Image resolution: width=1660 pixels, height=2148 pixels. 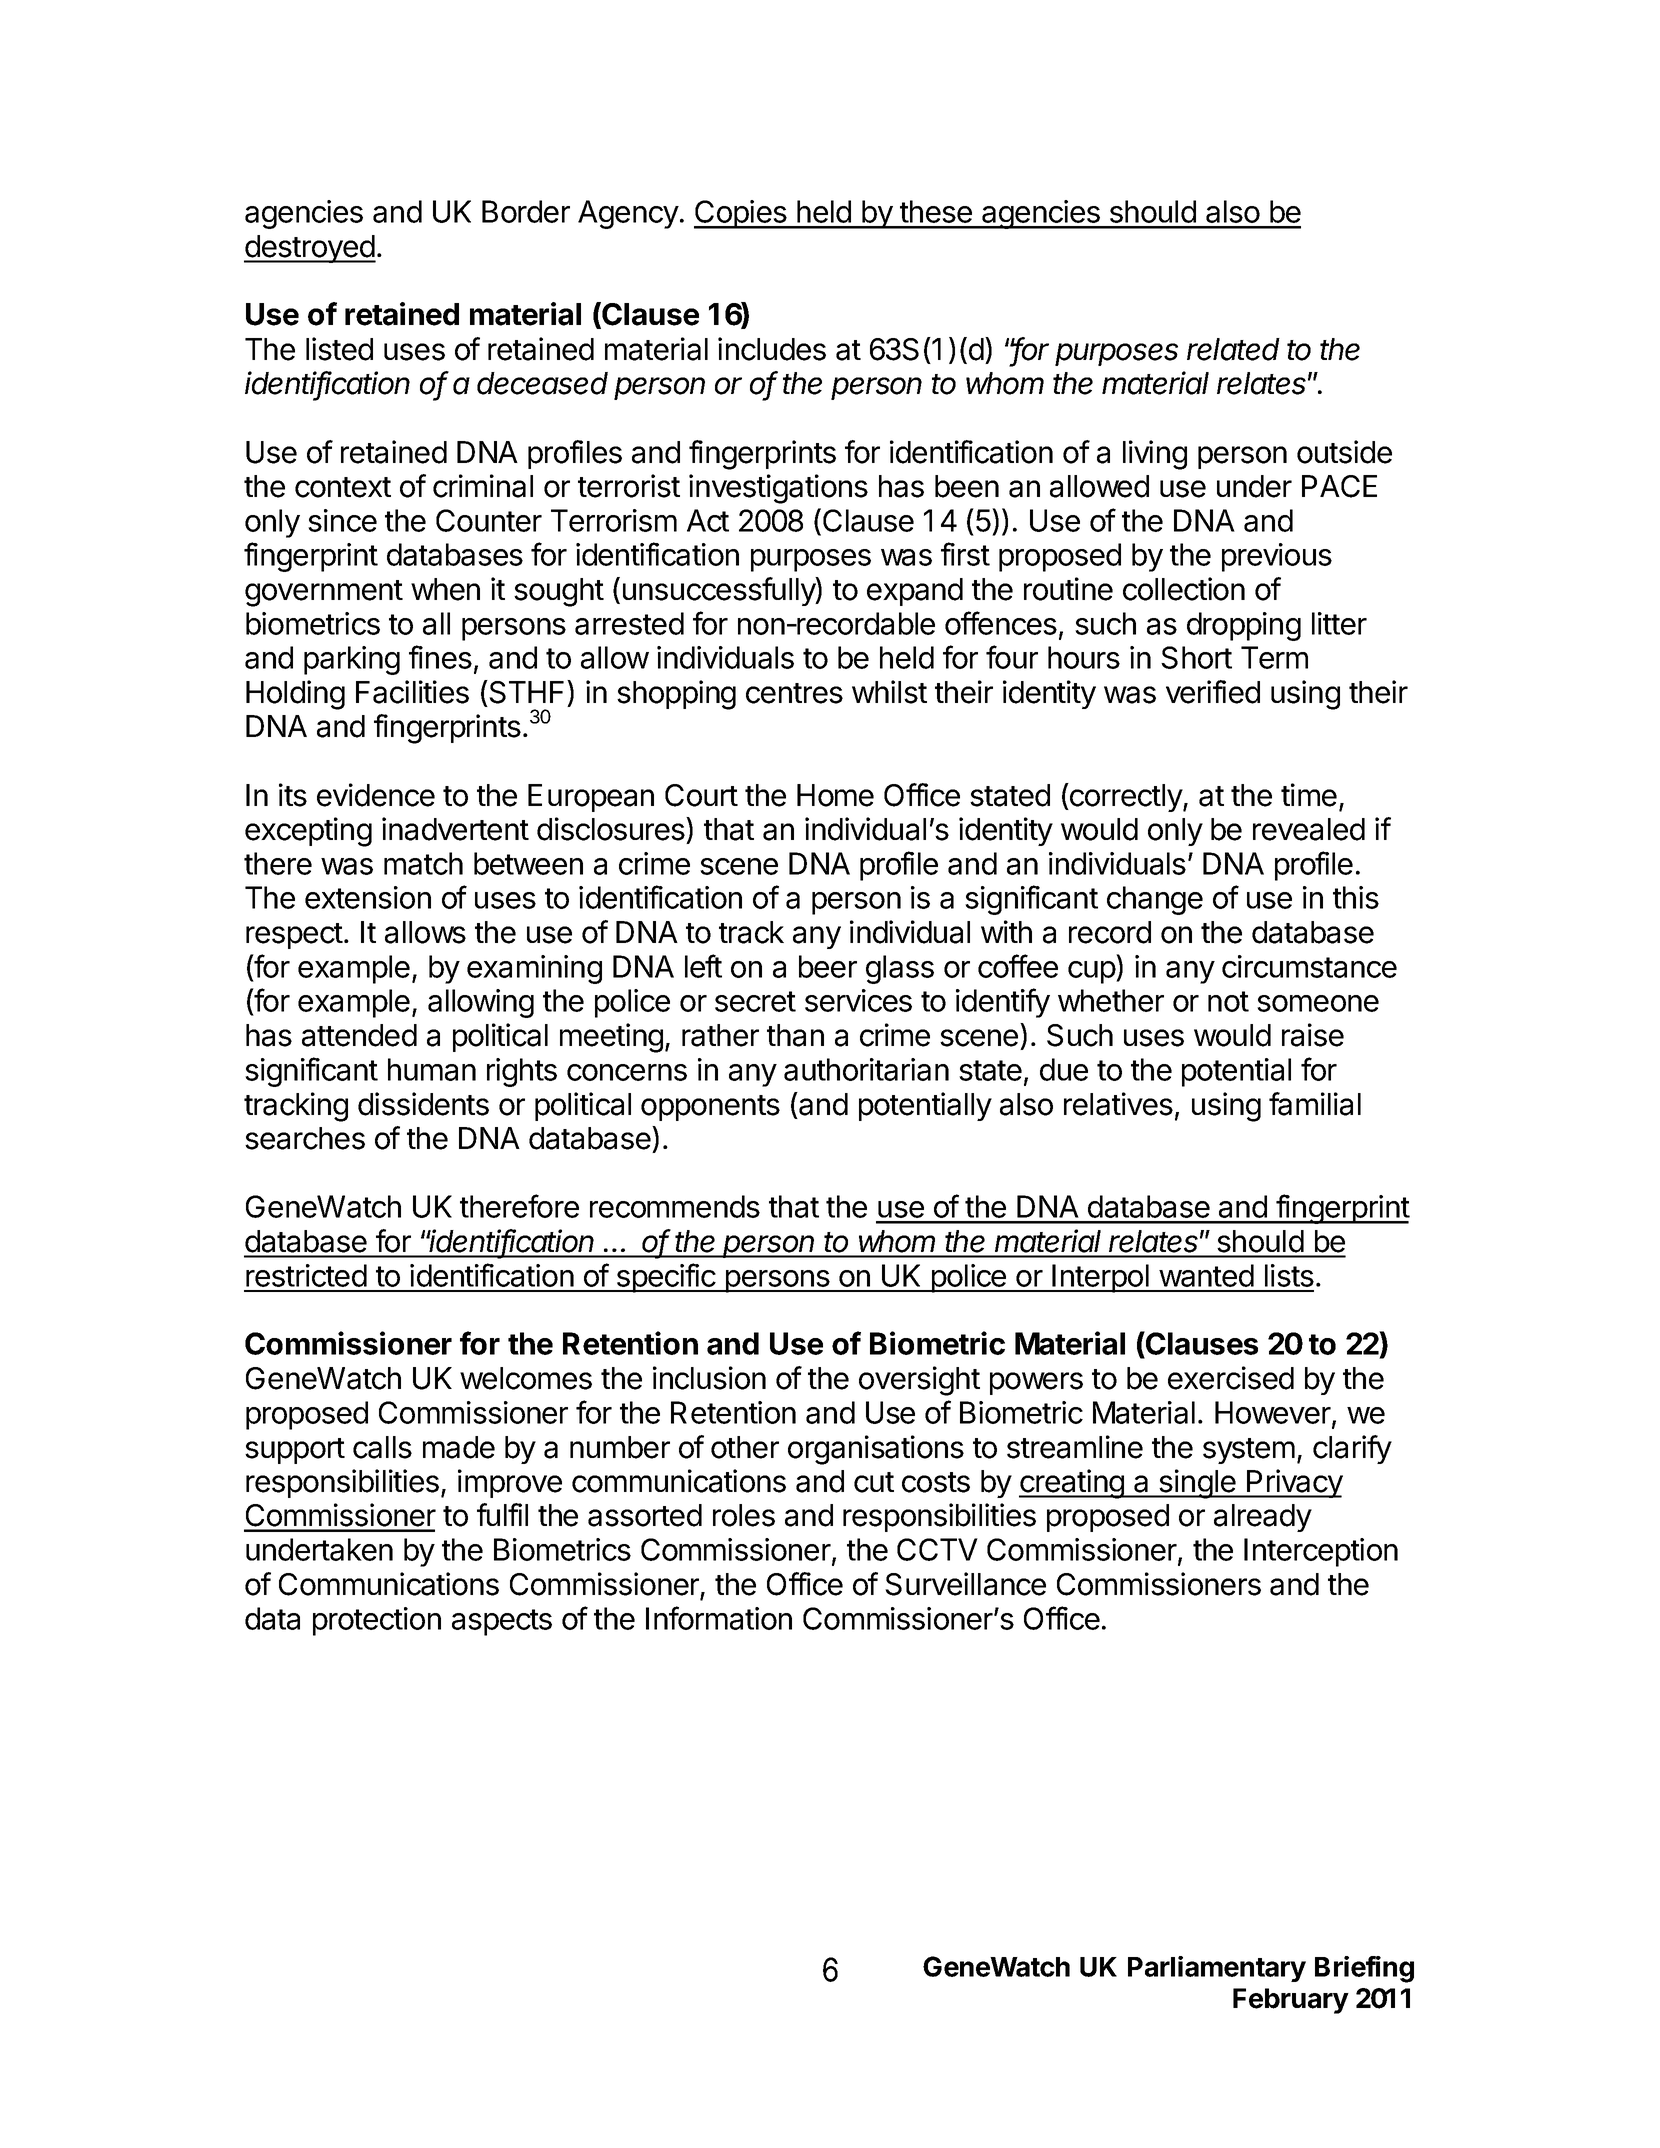 What do you see at coordinates (377, 1621) in the page?
I see `protection` at bounding box center [377, 1621].
